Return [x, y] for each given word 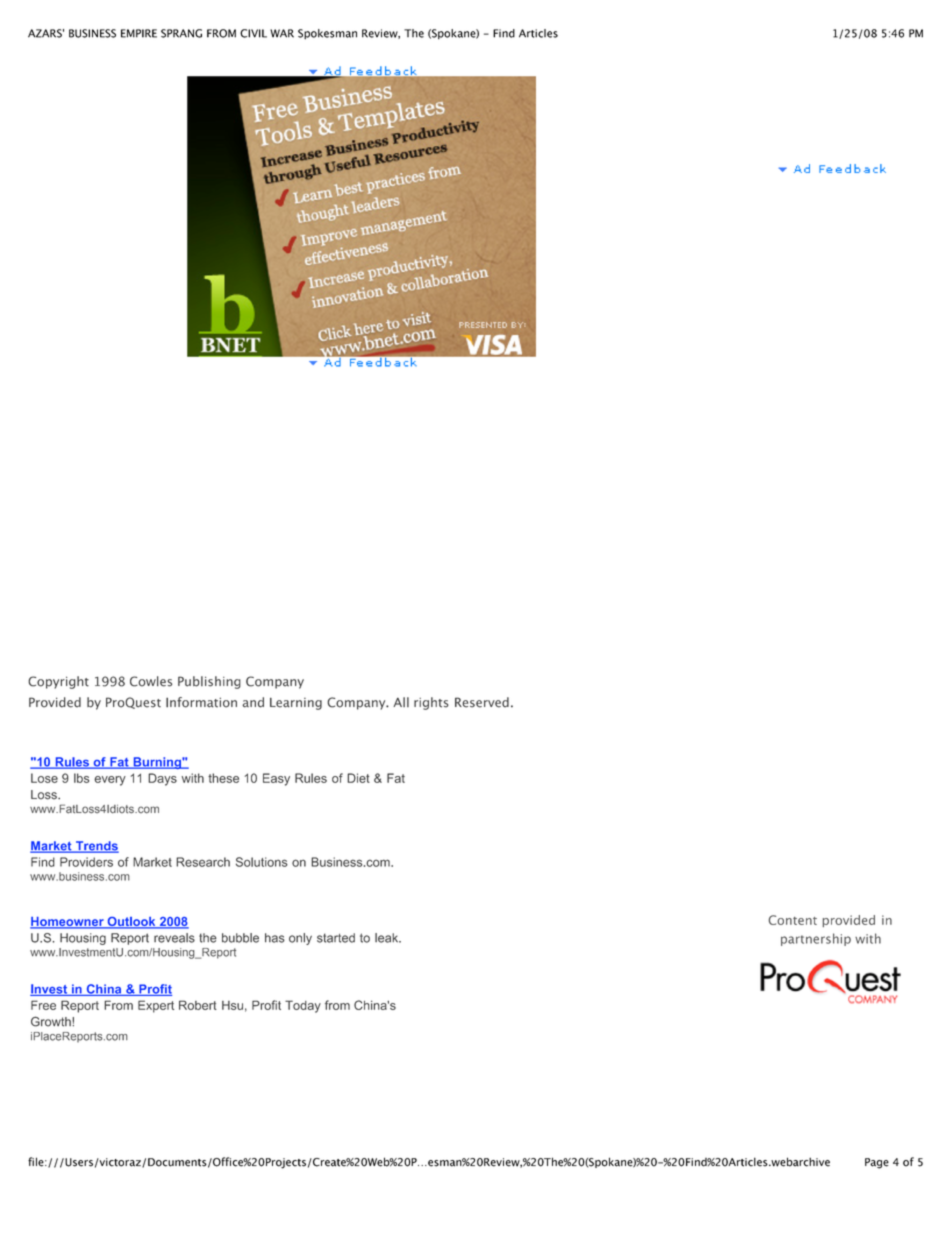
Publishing [209, 682]
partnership [816, 939]
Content [793, 920]
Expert [156, 1006]
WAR [282, 33]
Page [877, 1163]
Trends [96, 847]
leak [388, 938]
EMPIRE [139, 33]
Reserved [482, 702]
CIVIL [253, 33]
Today [303, 1006]
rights [431, 703]
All [401, 702]
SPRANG [181, 33]
